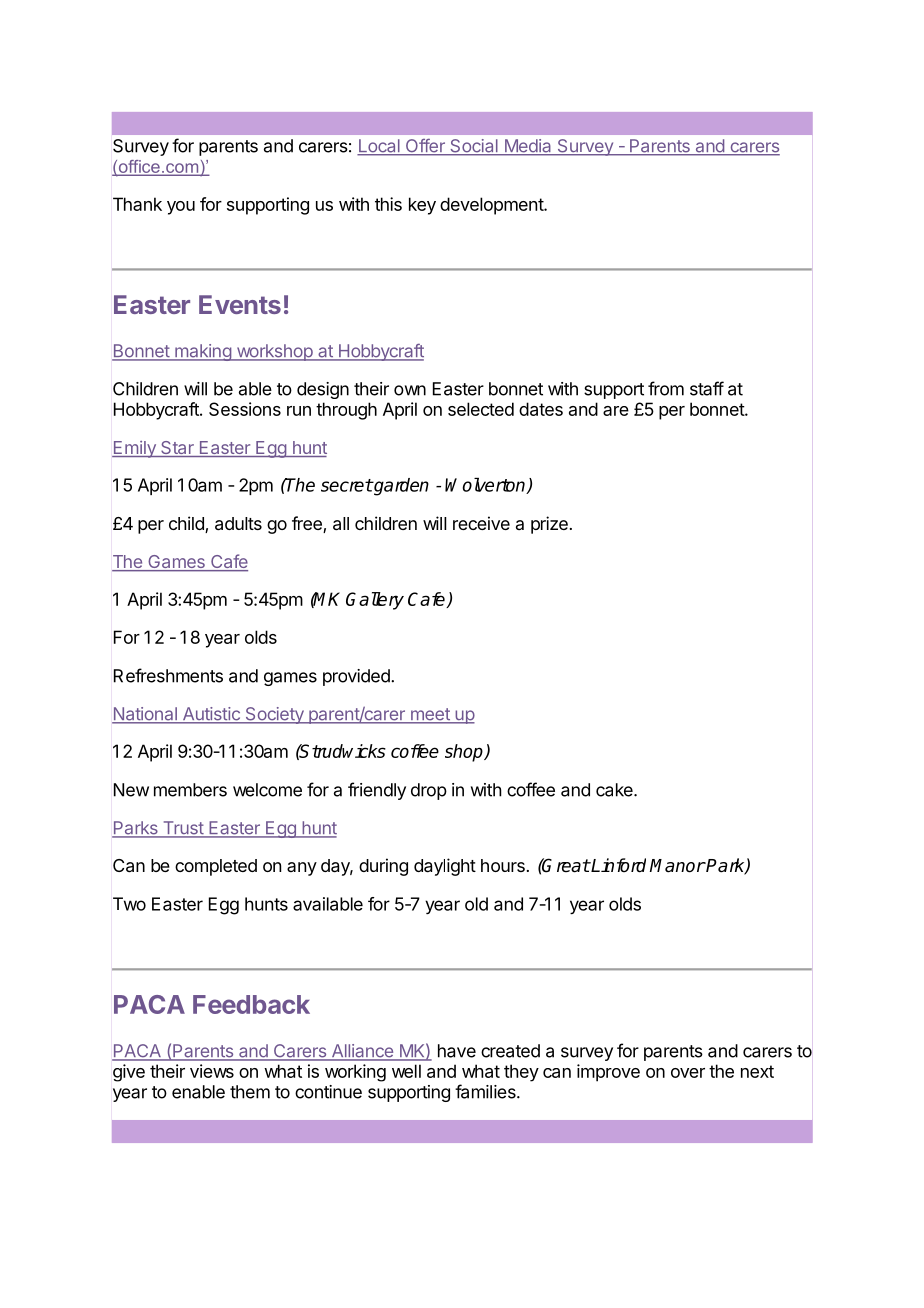 Image resolution: width=924 pixels, height=1308 pixels. What do you see at coordinates (688, 1073) in the document?
I see `over` at bounding box center [688, 1073].
